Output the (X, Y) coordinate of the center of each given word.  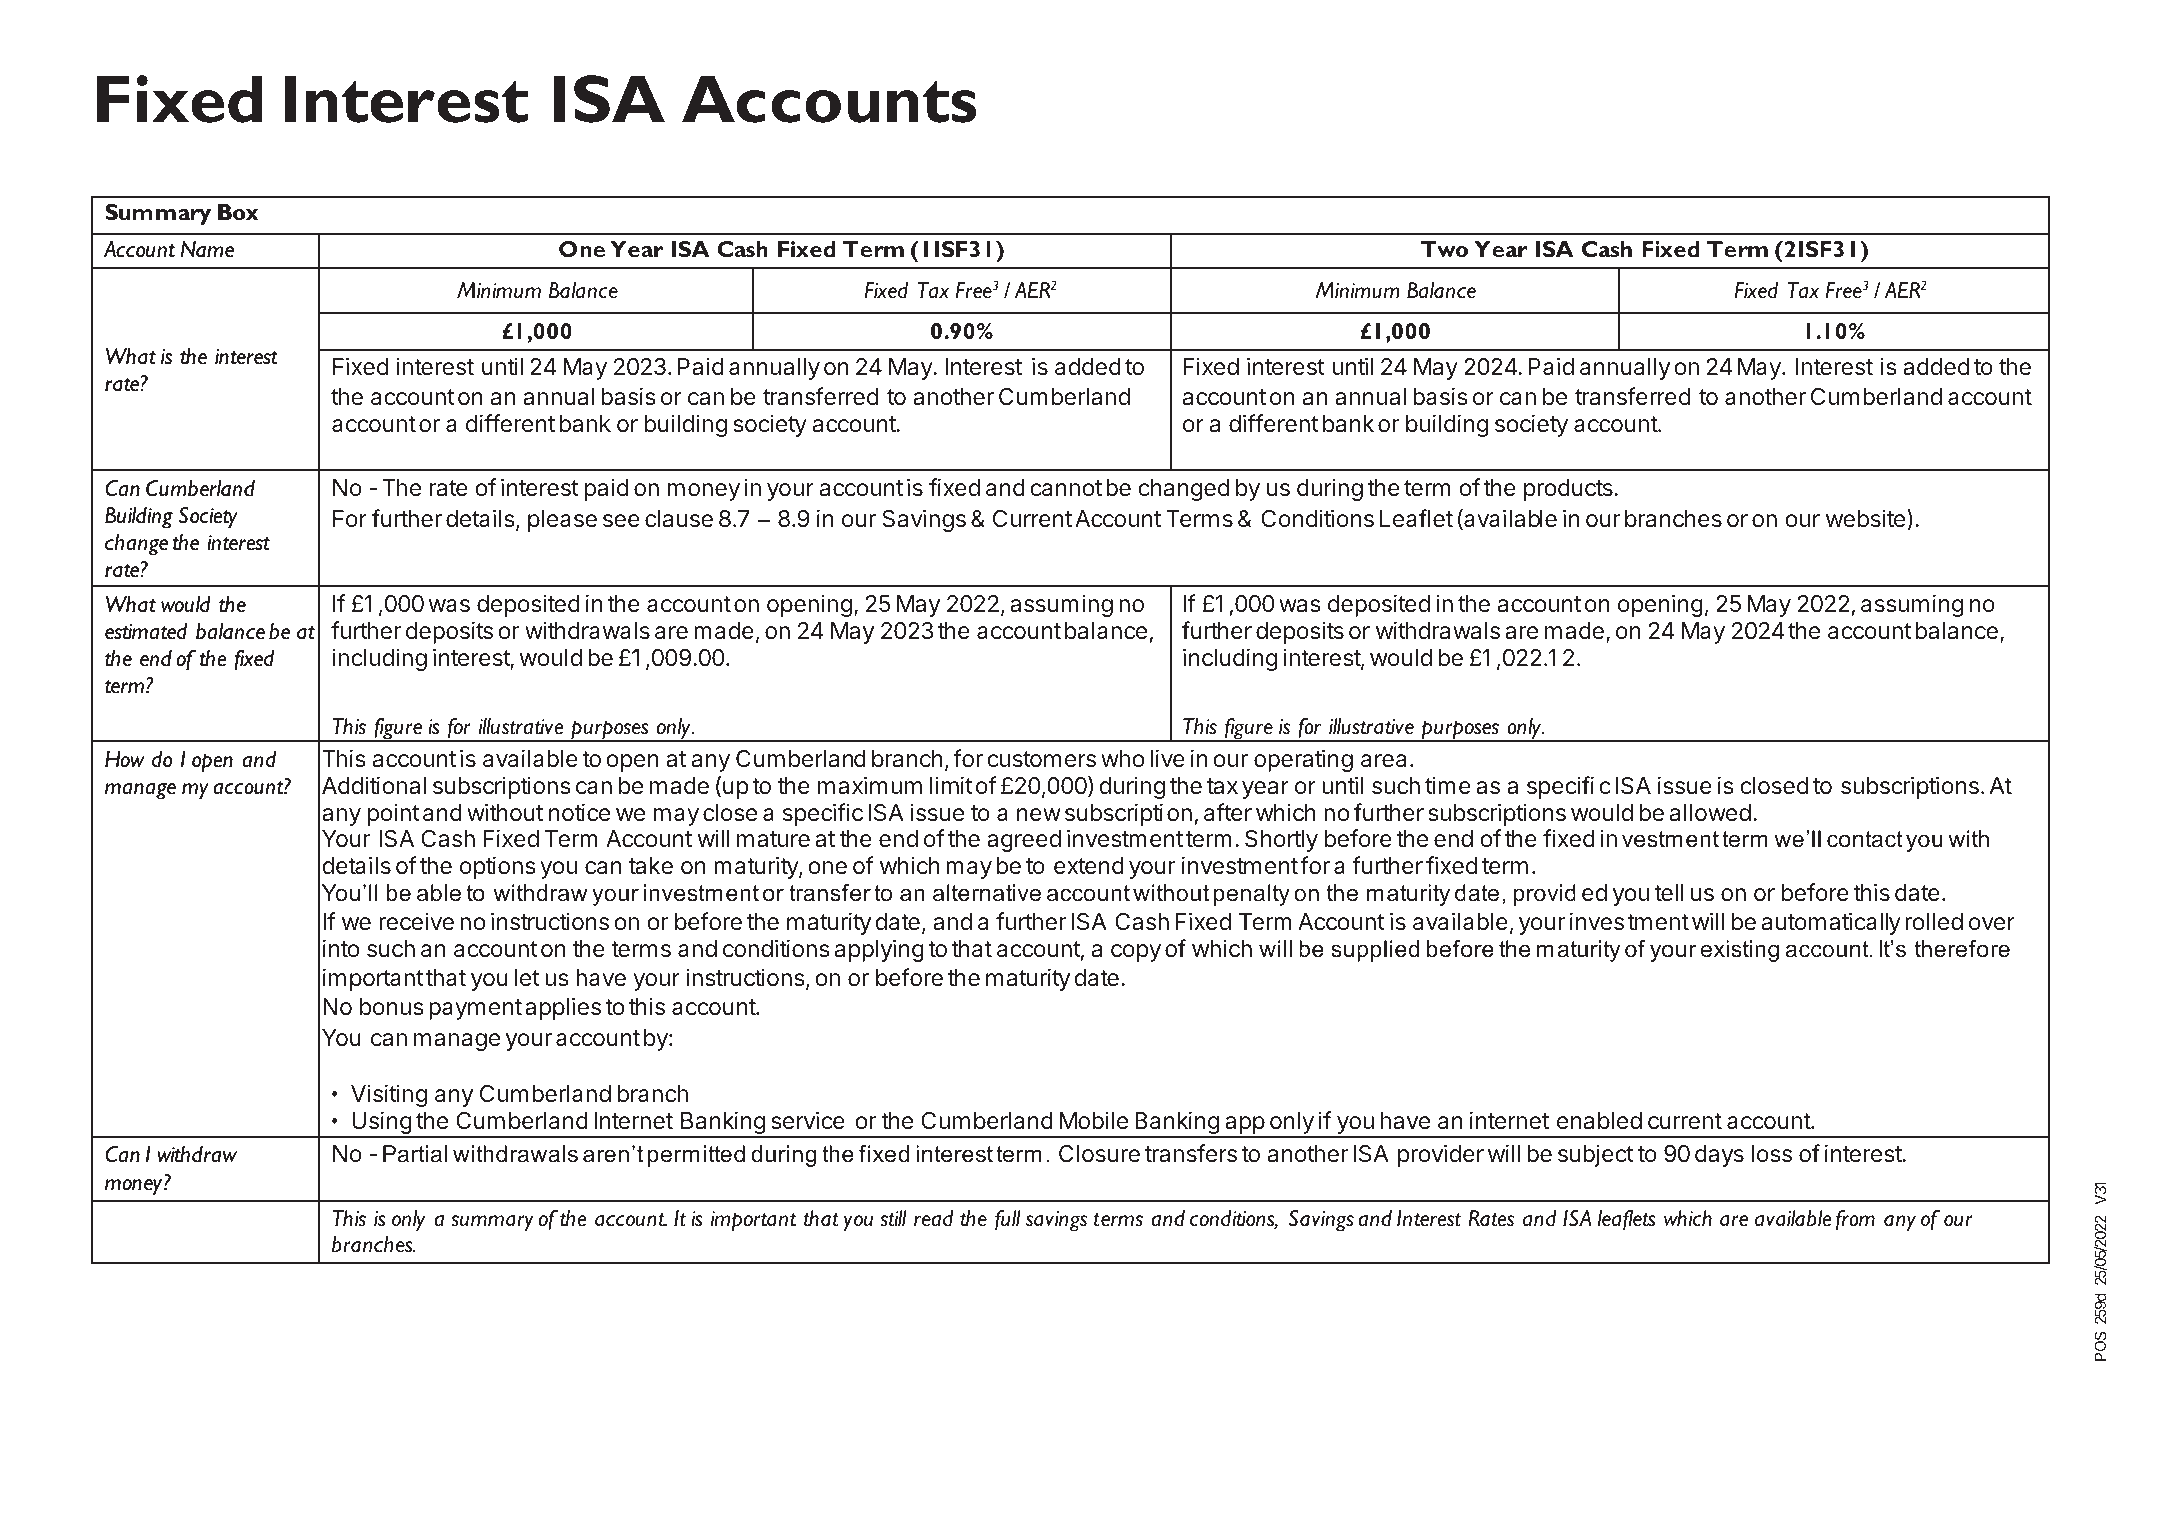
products (1568, 490)
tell (1669, 893)
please (562, 521)
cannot (1066, 488)
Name (207, 249)
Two (1444, 249)
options (498, 867)
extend (1089, 865)
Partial (415, 1154)
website (1865, 518)
